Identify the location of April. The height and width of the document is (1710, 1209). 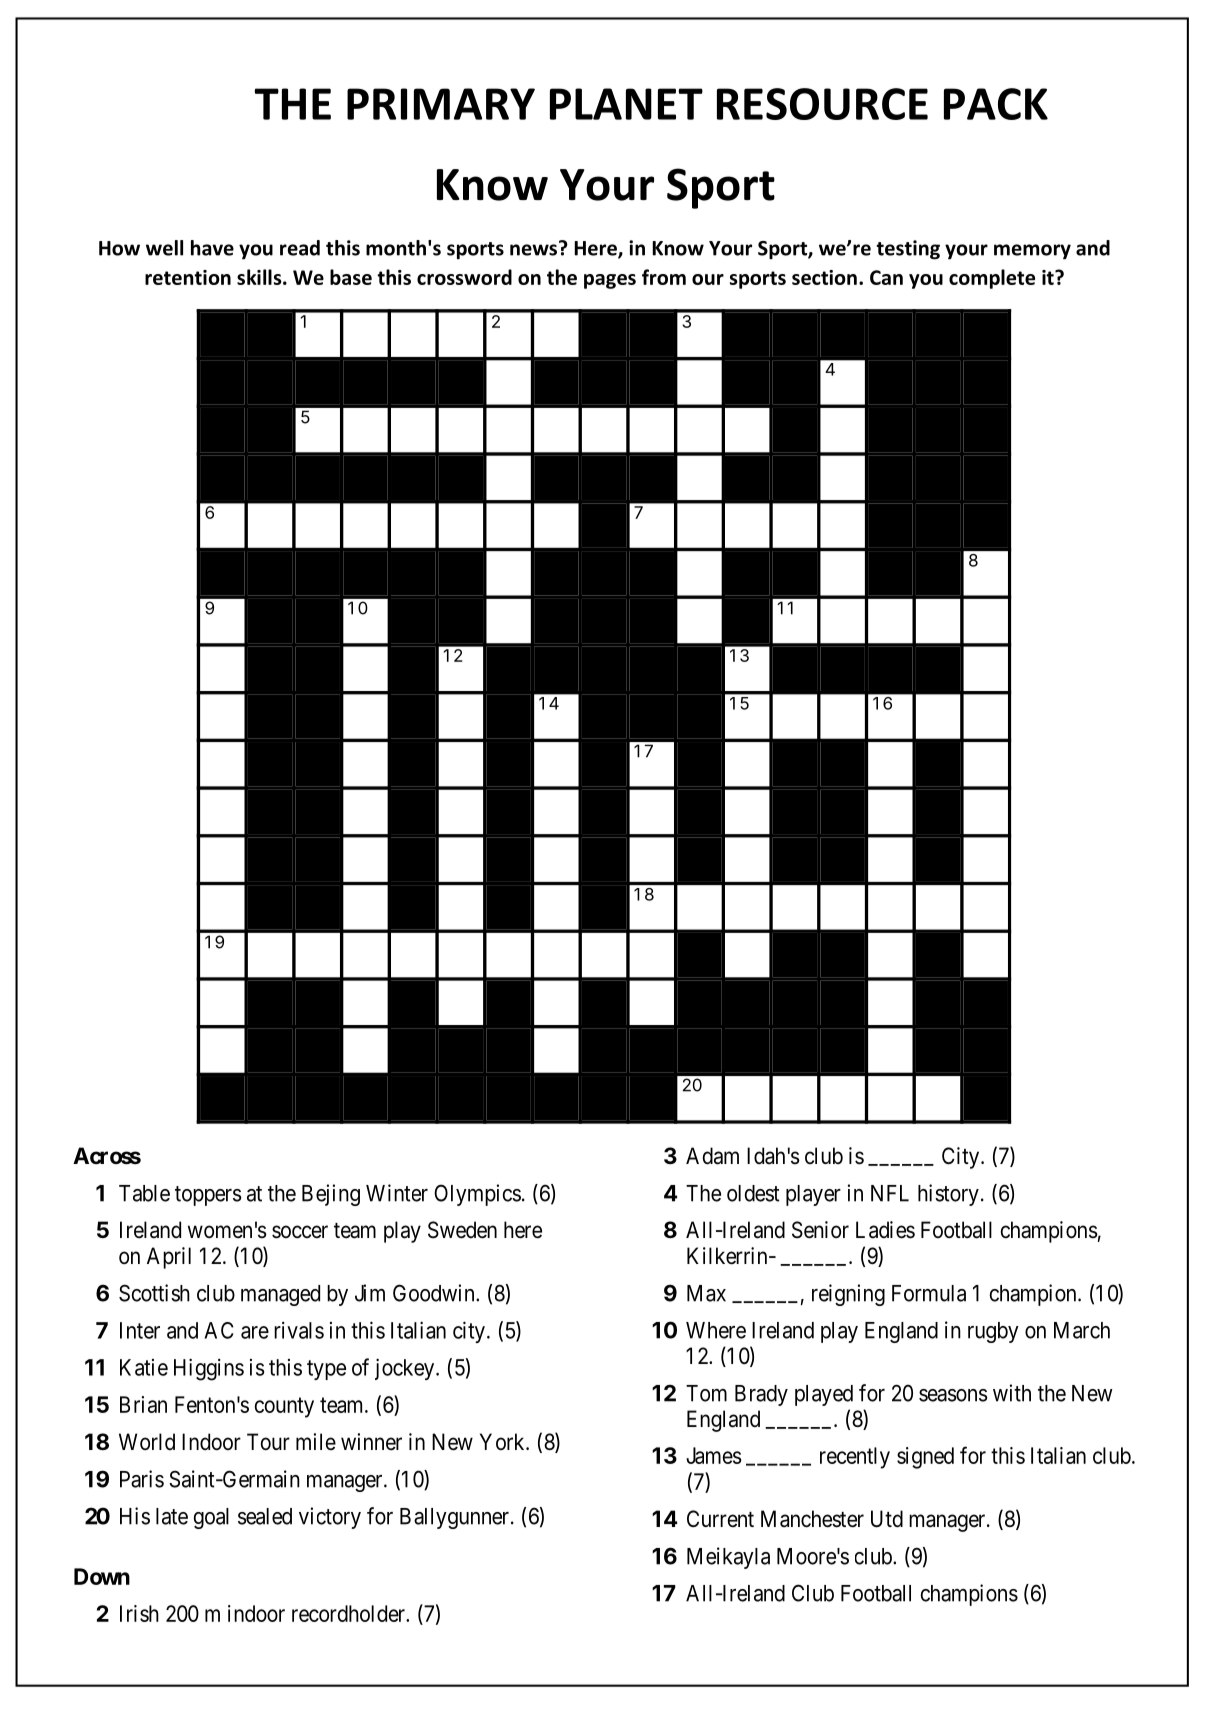
(169, 1258).
